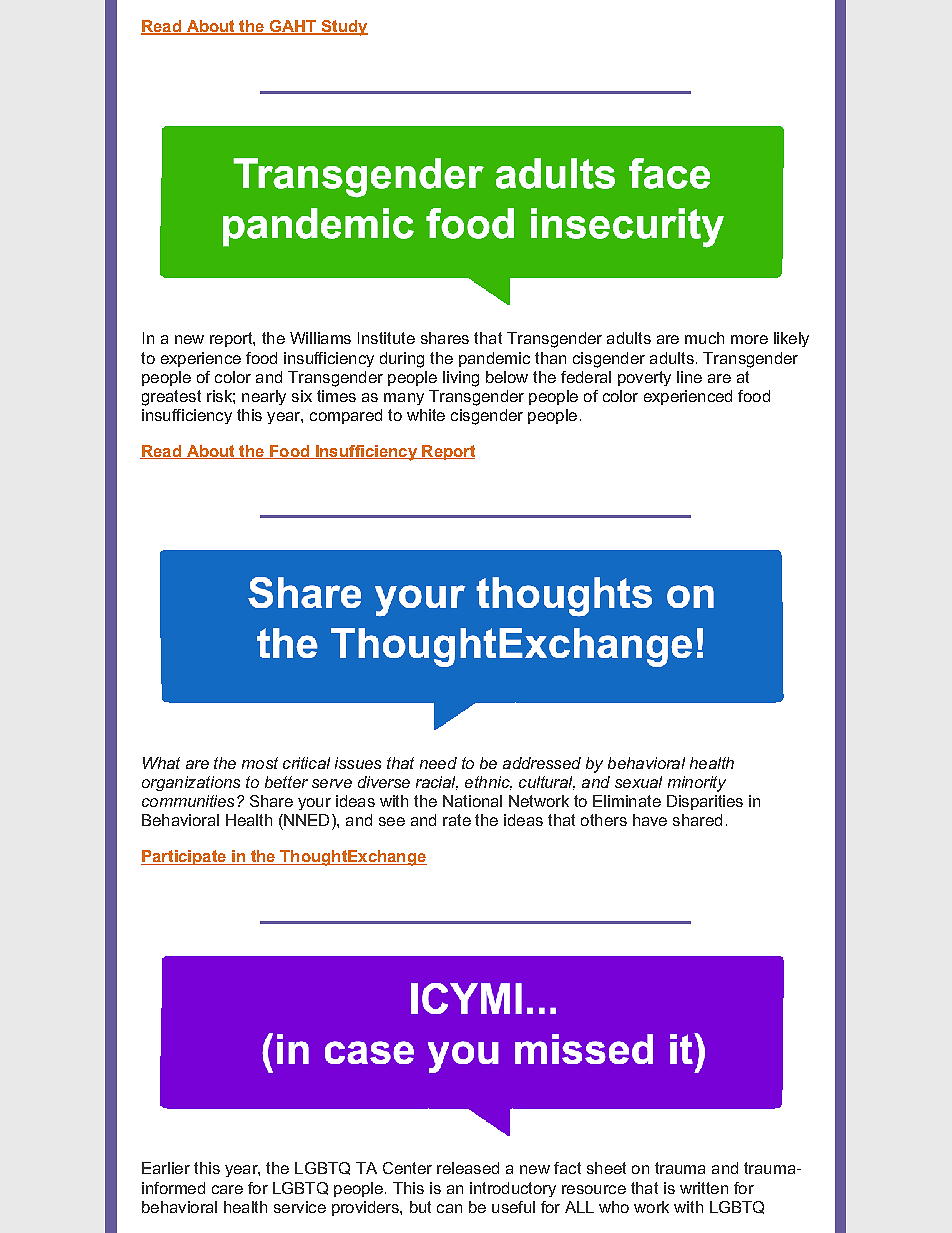  Describe the element at coordinates (472, 801) in the screenshot. I see `National` at that location.
